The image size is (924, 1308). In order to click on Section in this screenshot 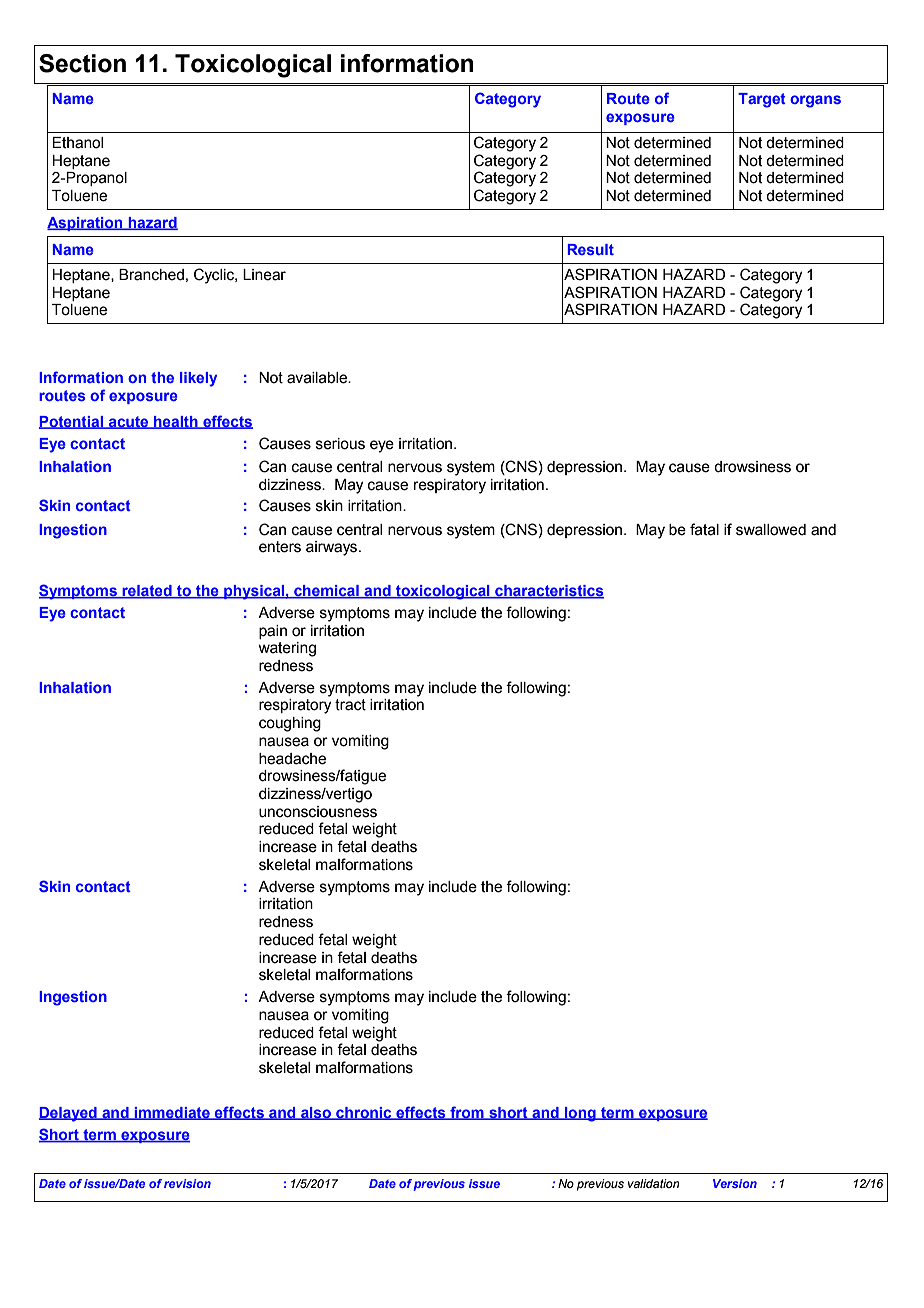, I will do `click(82, 63)`.
